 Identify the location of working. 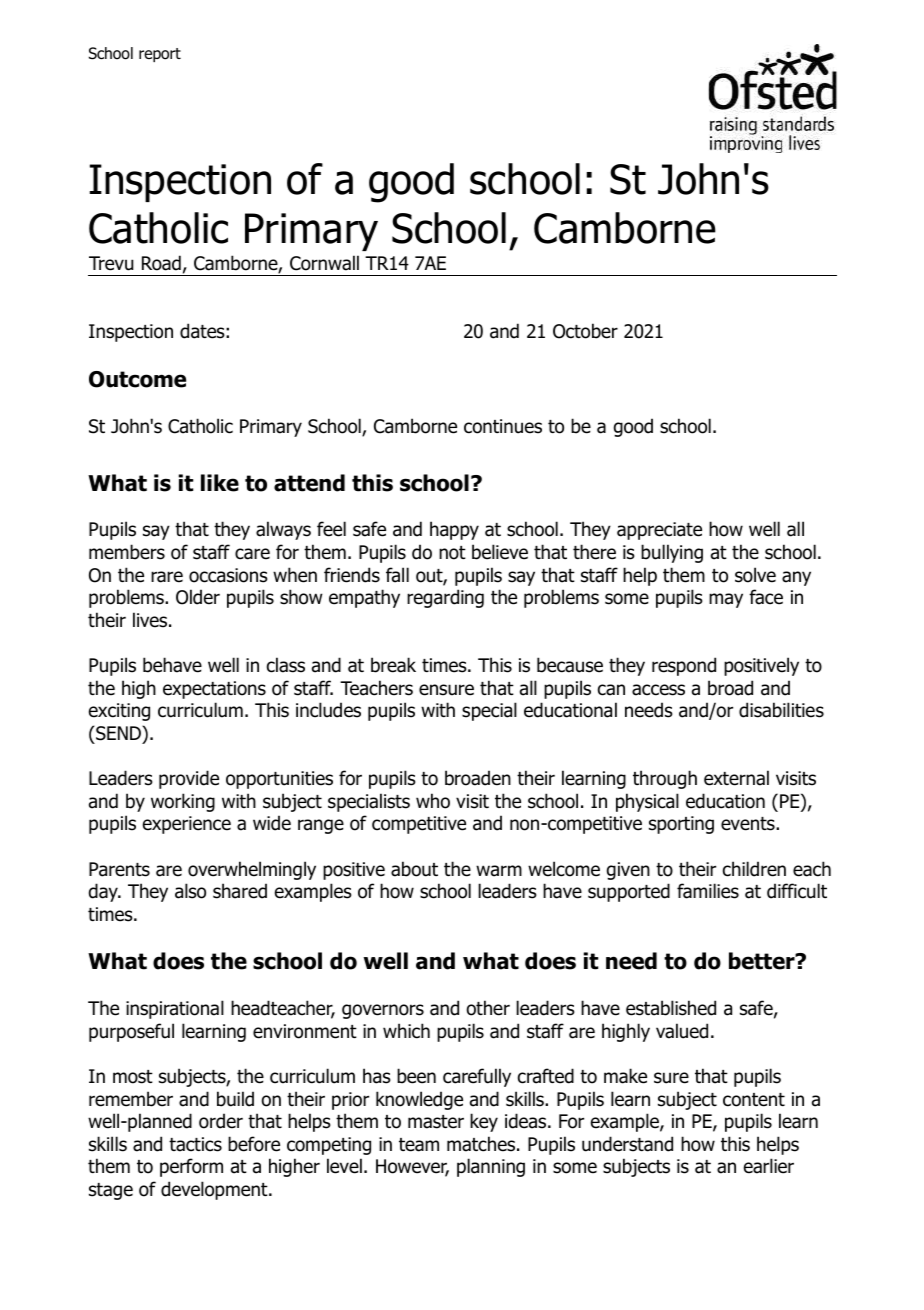
(183, 802).
